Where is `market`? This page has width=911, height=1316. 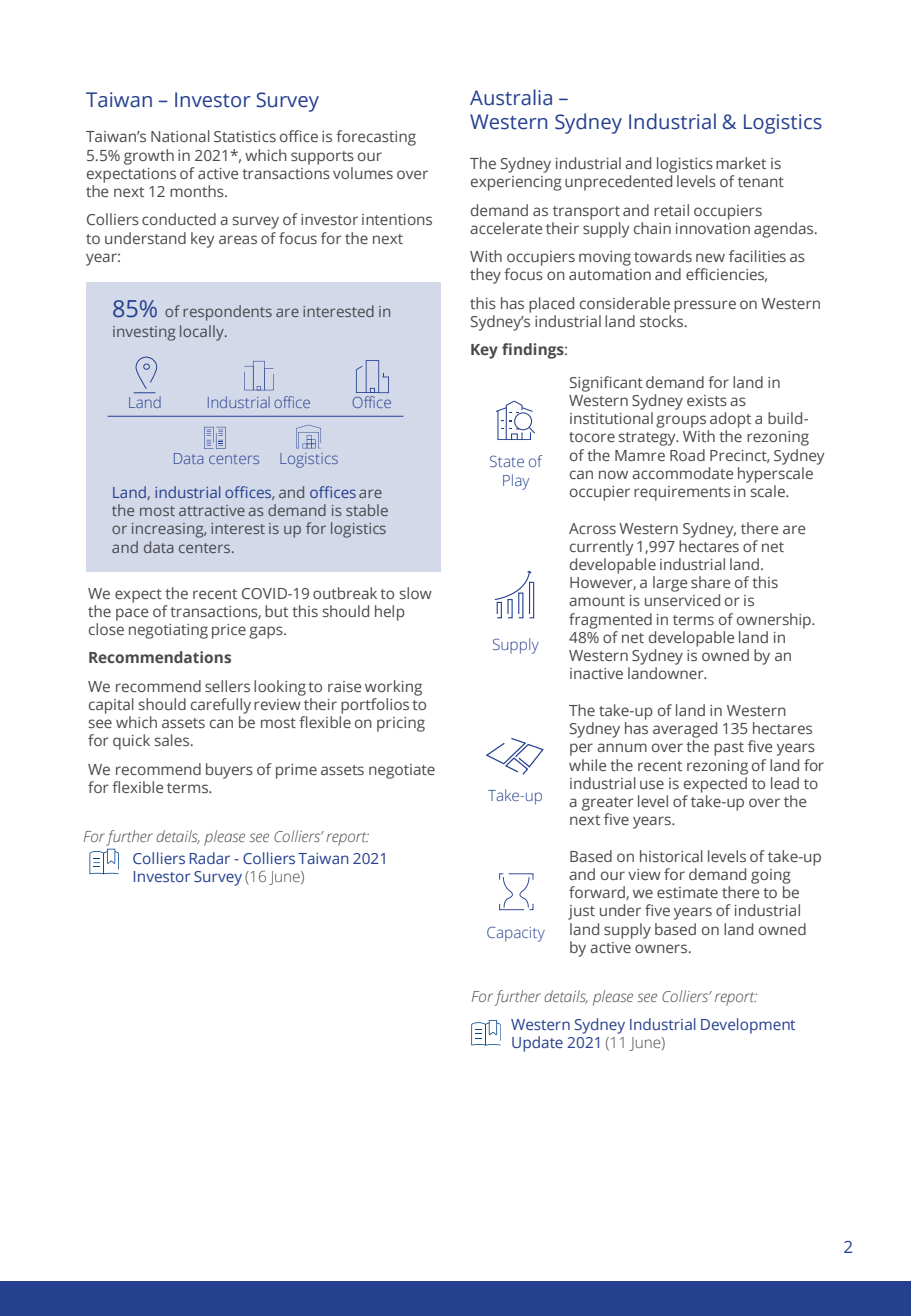 market is located at coordinates (741, 163).
